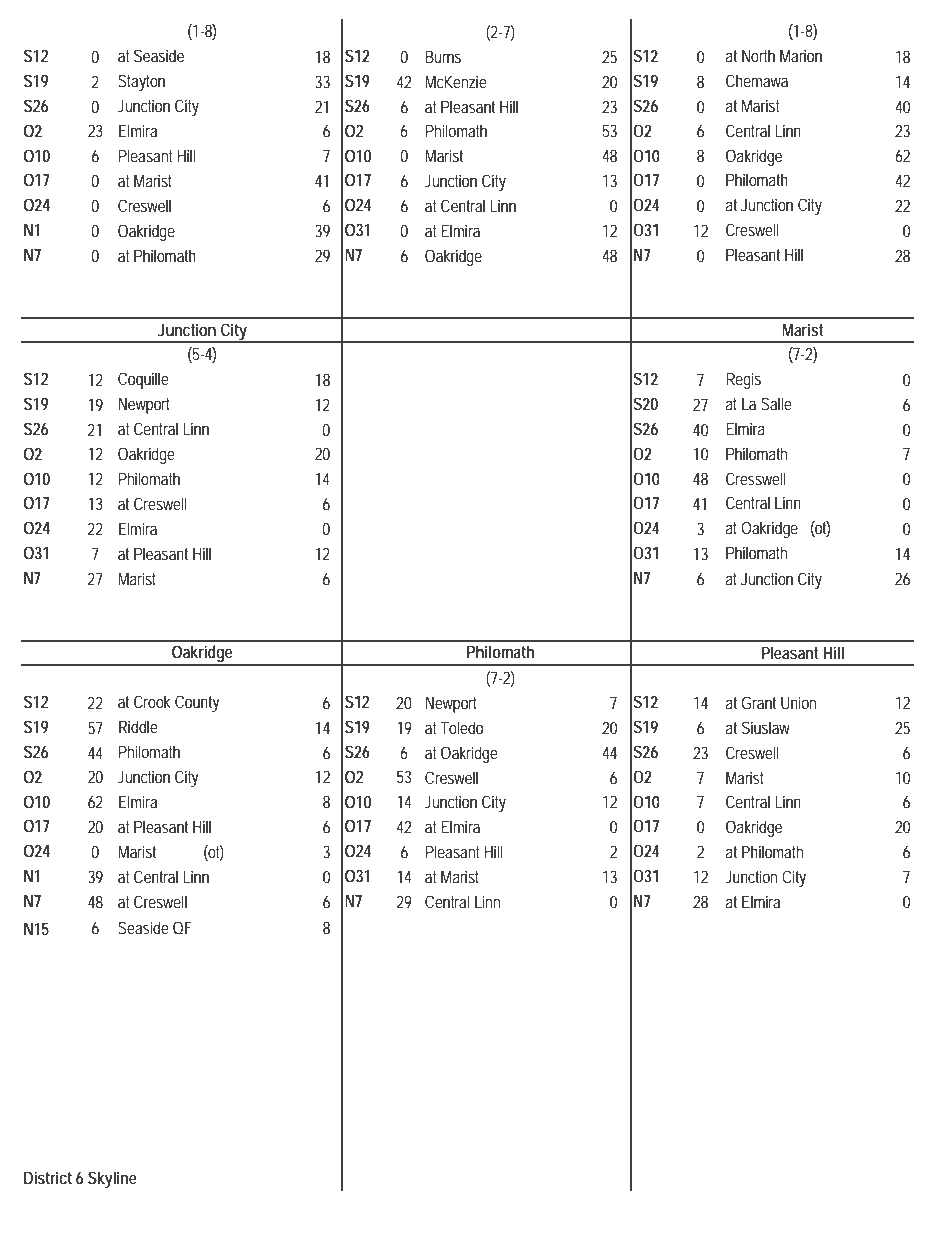 The image size is (952, 1233). What do you see at coordinates (801, 55) in the image?
I see `Marion` at bounding box center [801, 55].
